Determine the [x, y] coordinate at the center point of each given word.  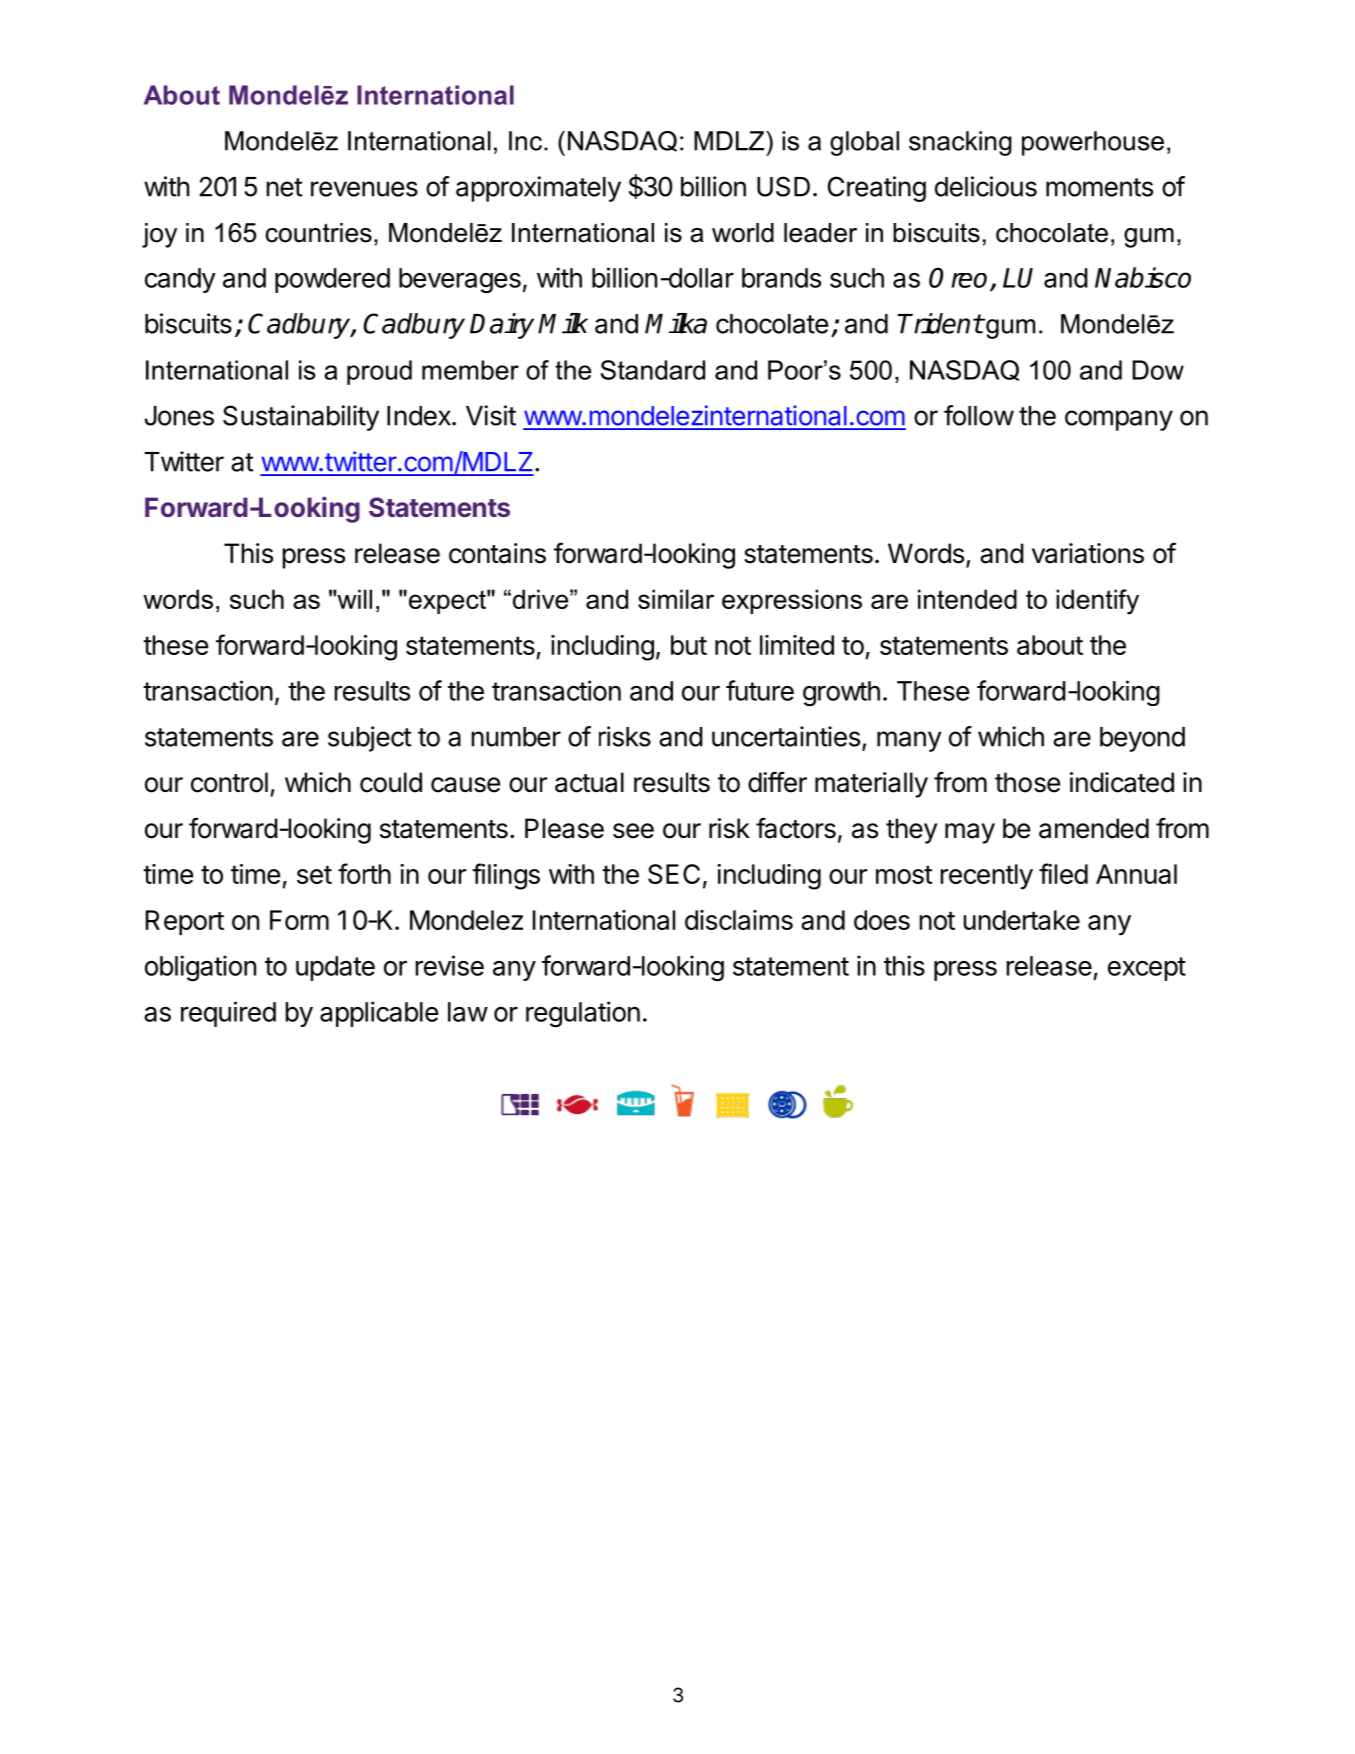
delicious [986, 186]
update [335, 968]
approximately [538, 189]
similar [676, 599]
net [284, 187]
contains [497, 553]
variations [1088, 553]
